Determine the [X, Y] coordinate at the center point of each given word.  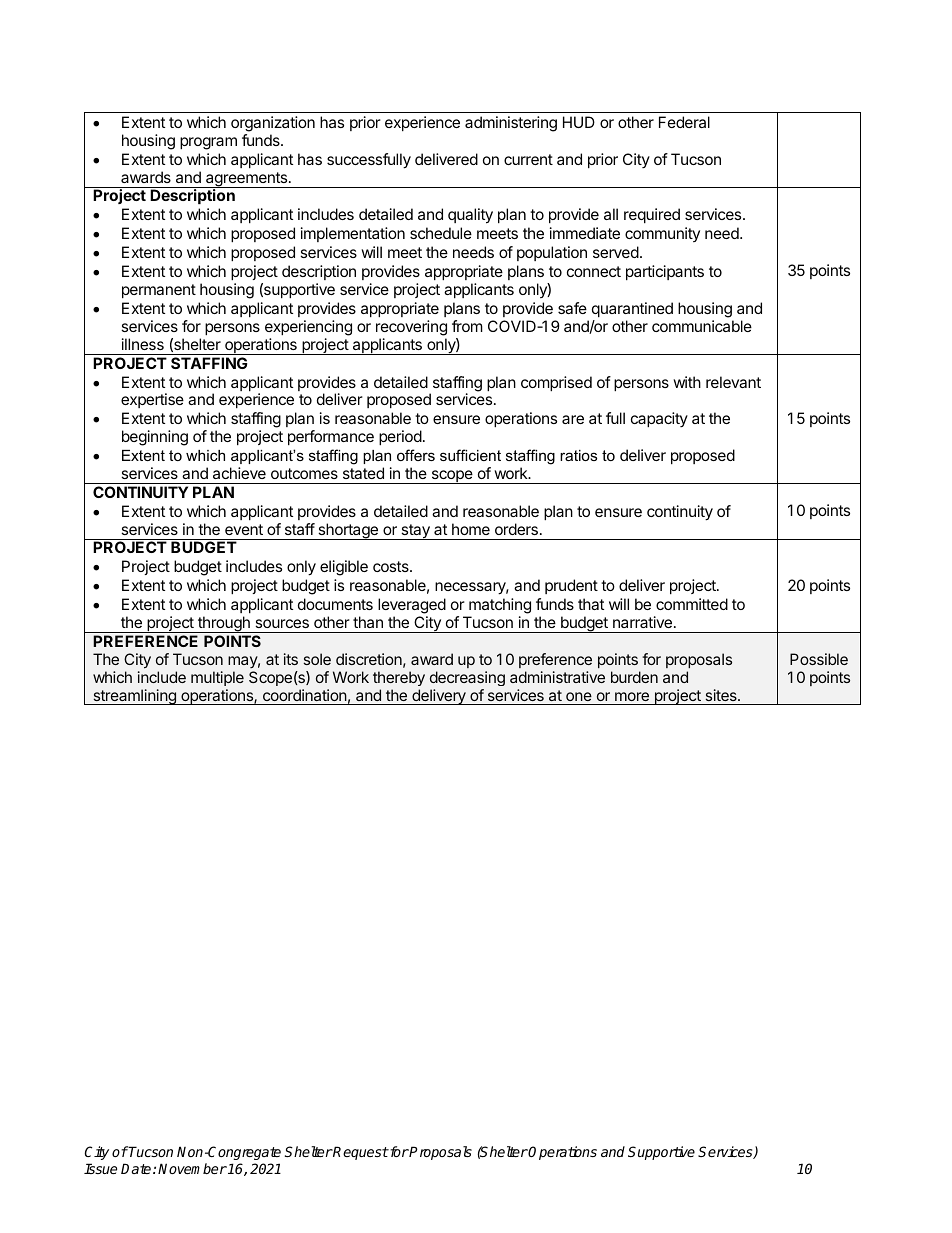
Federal [684, 122]
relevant [733, 382]
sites [722, 695]
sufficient [470, 455]
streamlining [134, 697]
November [192, 1168]
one [579, 696]
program [208, 143]
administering [511, 124]
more [632, 696]
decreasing [467, 678]
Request [360, 1153]
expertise [152, 400]
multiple [217, 678]
